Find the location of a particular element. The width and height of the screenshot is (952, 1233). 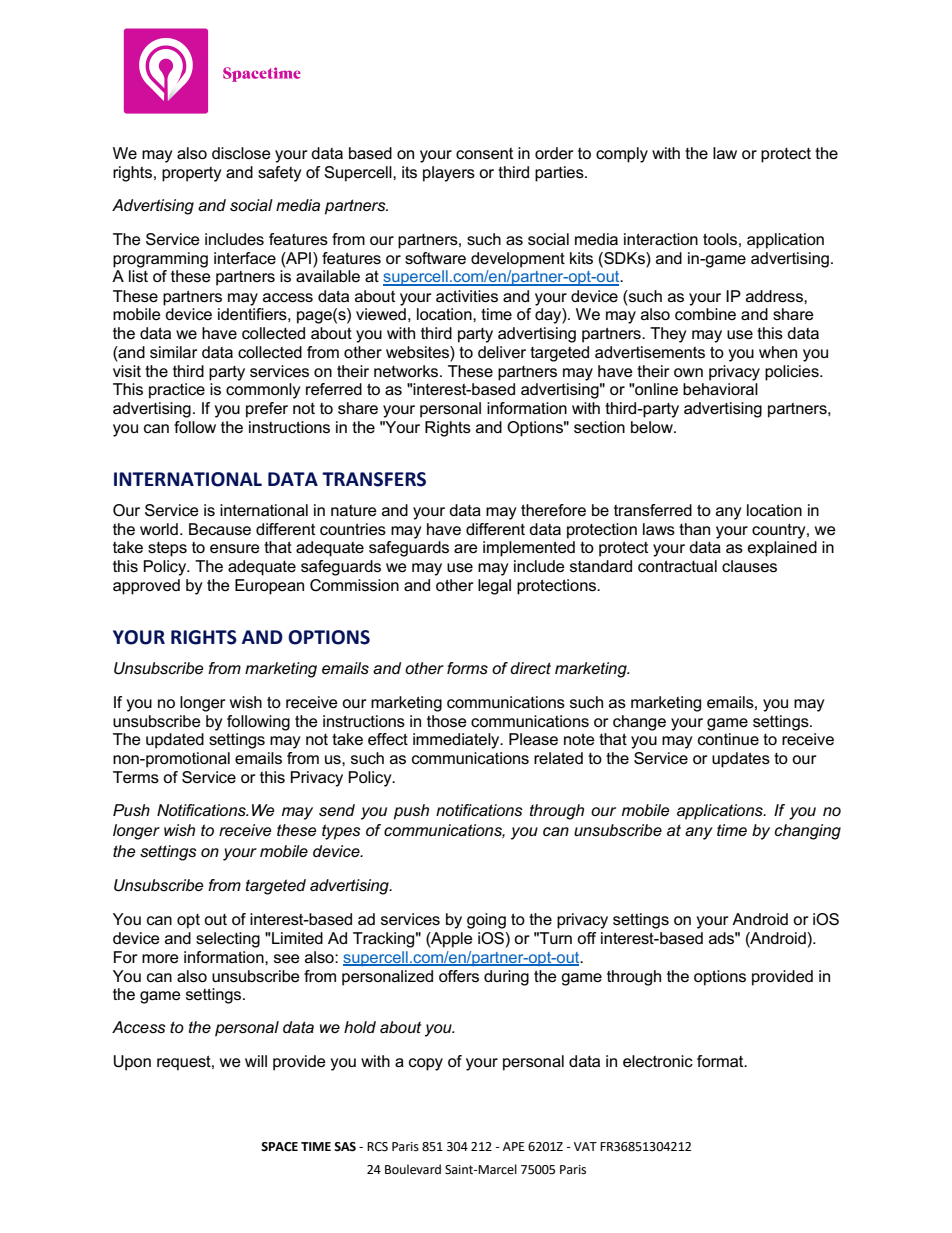

updates is located at coordinates (741, 760).
